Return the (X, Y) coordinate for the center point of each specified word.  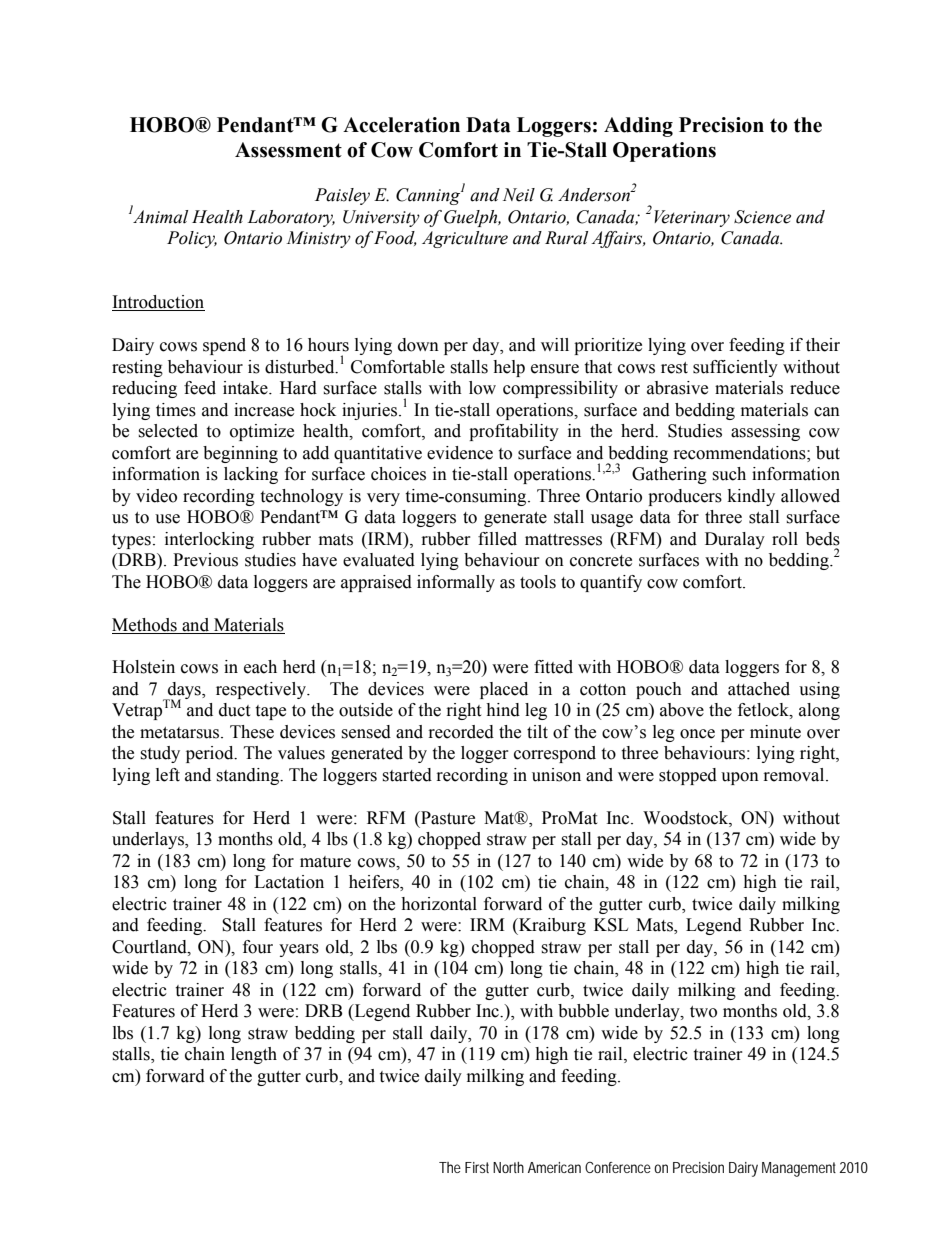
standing (249, 776)
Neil (519, 195)
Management (801, 1169)
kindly (751, 497)
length (254, 1055)
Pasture (447, 818)
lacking (251, 475)
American (554, 1167)
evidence (460, 453)
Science (762, 217)
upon (740, 778)
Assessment (288, 150)
